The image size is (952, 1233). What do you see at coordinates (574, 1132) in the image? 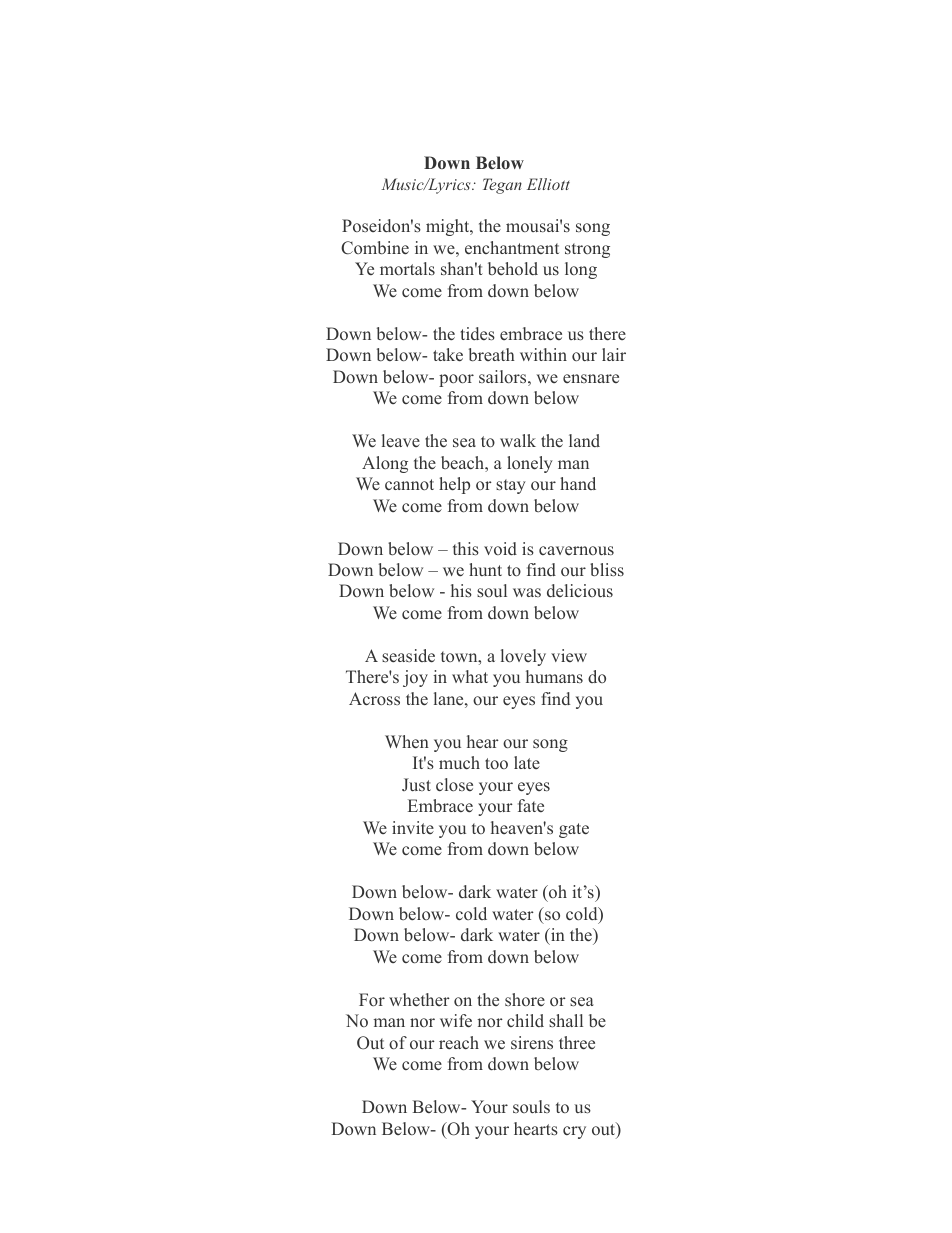
I see `cry` at bounding box center [574, 1132].
